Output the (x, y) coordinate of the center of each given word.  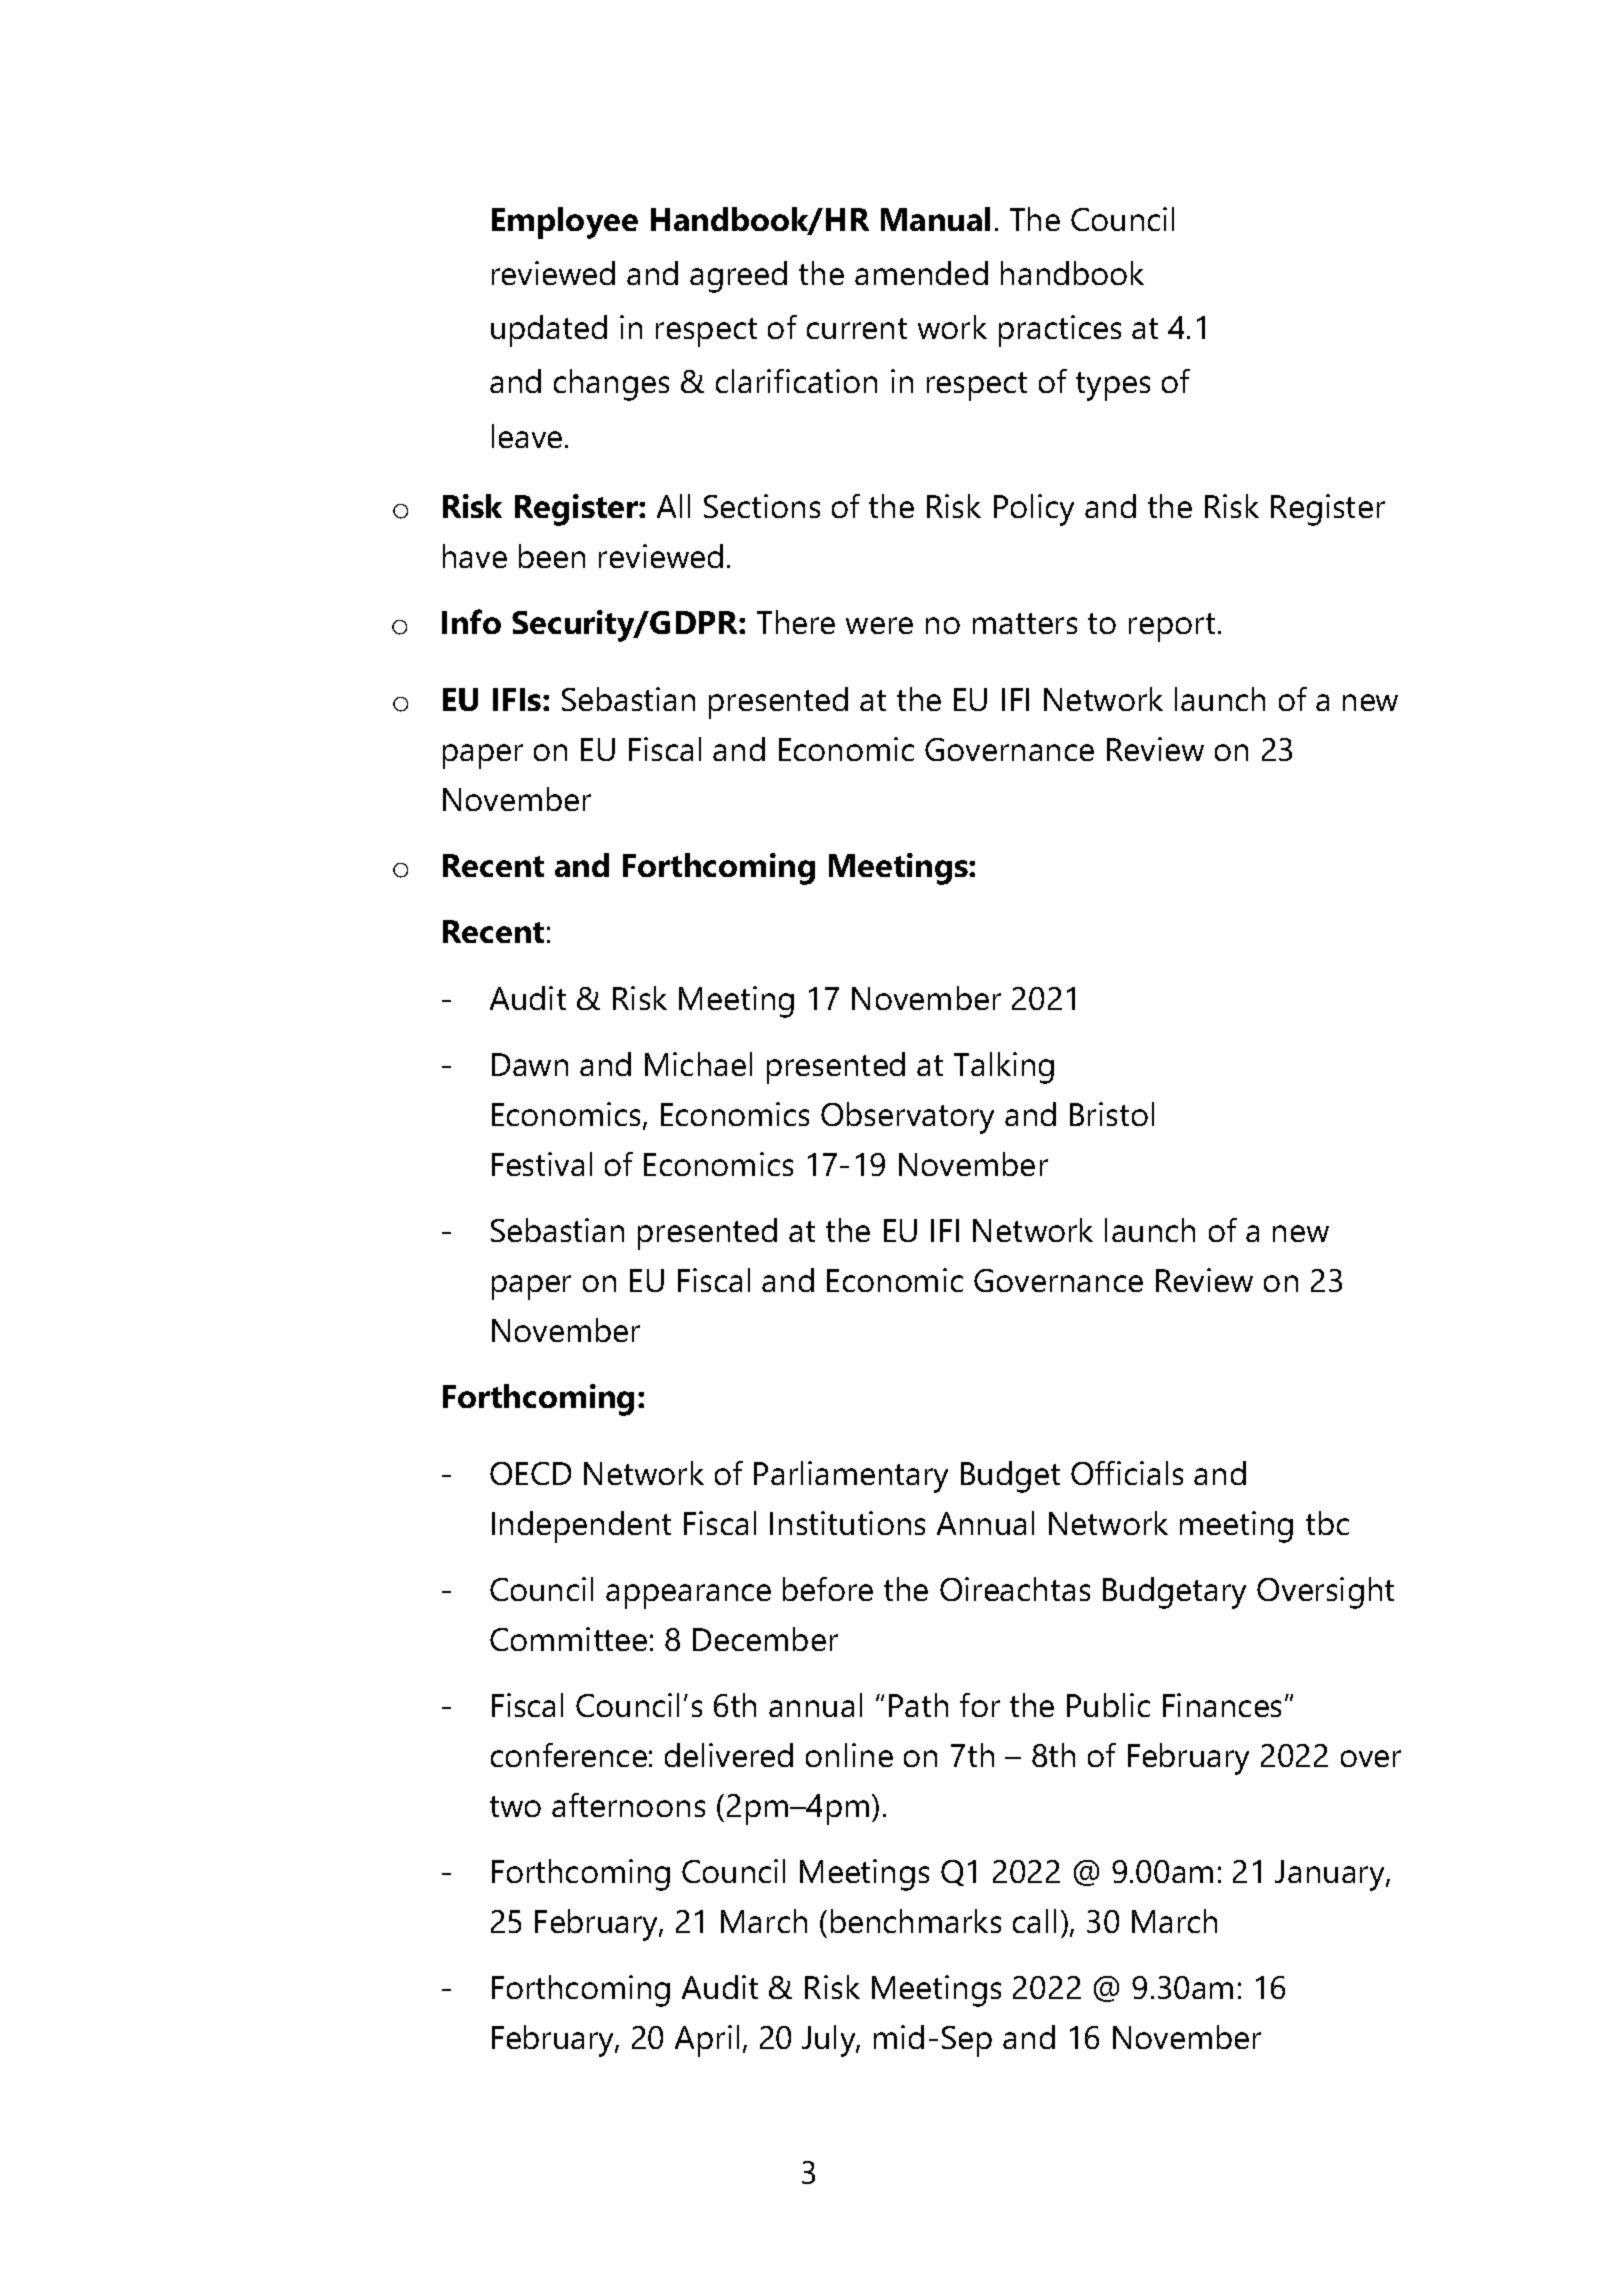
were (879, 625)
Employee (565, 223)
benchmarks (916, 1921)
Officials (1127, 1473)
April (707, 2041)
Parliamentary (851, 1477)
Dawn (530, 1064)
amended (921, 273)
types (1113, 386)
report (1172, 627)
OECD (530, 1473)
